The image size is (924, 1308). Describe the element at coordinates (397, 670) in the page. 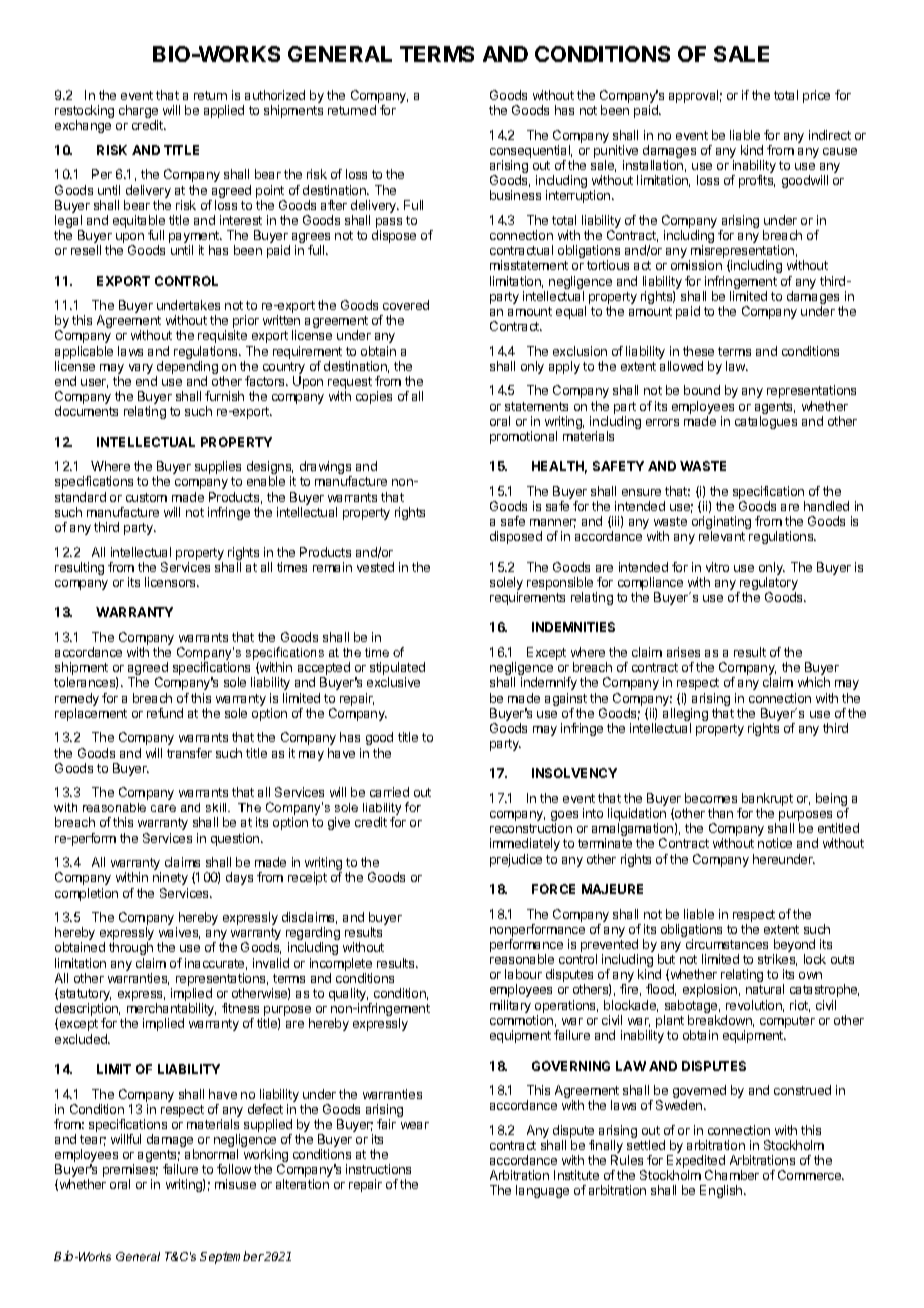

I see `stipulated` at that location.
